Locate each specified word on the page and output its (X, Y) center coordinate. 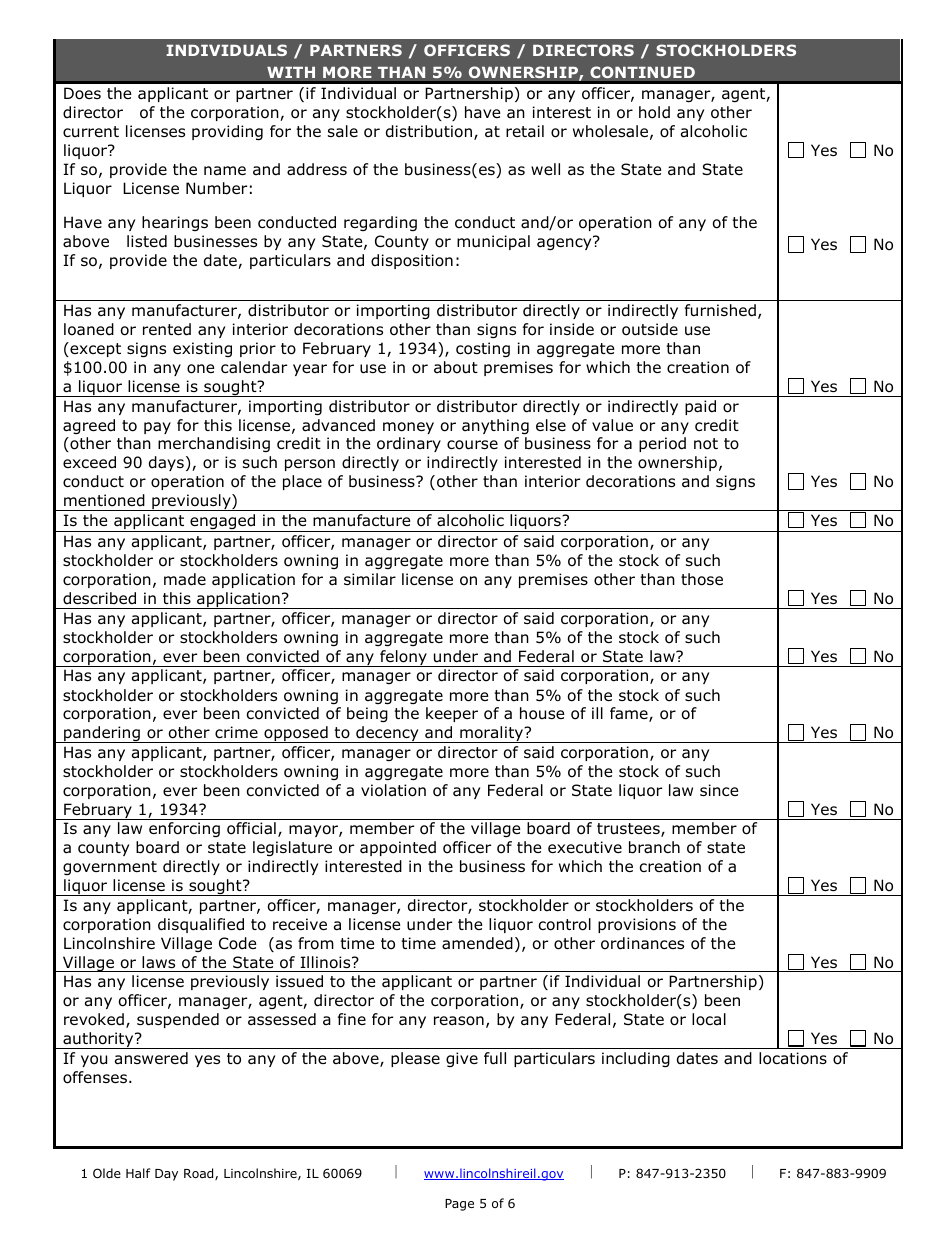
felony (403, 658)
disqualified (201, 925)
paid (700, 407)
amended (477, 943)
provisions (637, 925)
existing (202, 349)
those (702, 579)
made (185, 579)
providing (227, 132)
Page (459, 1205)
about (456, 367)
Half (138, 1173)
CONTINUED (642, 72)
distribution (429, 131)
